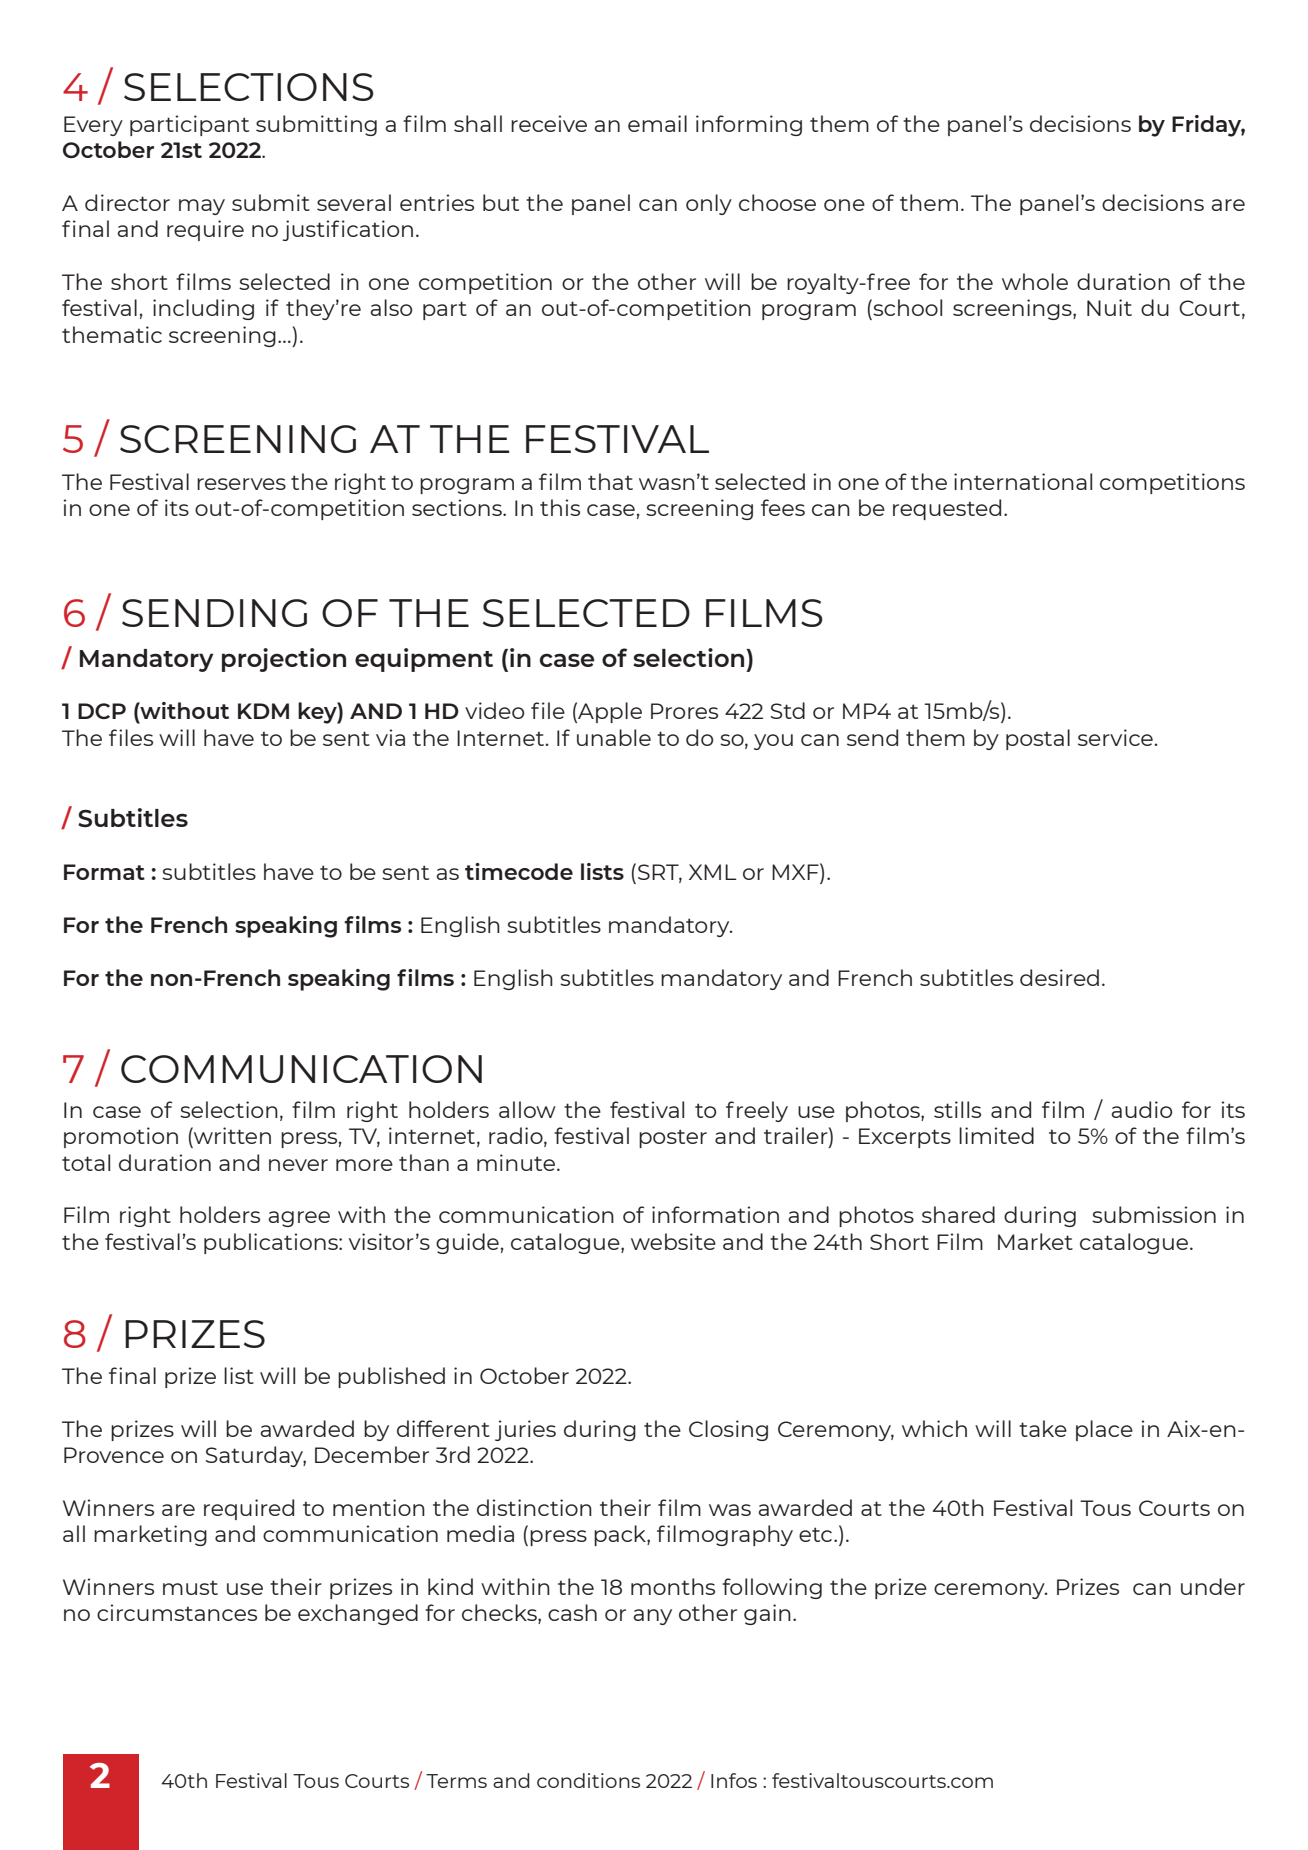 This screenshot has height=1850, width=1308. Describe the element at coordinates (1035, 281) in the screenshot. I see `whole` at that location.
